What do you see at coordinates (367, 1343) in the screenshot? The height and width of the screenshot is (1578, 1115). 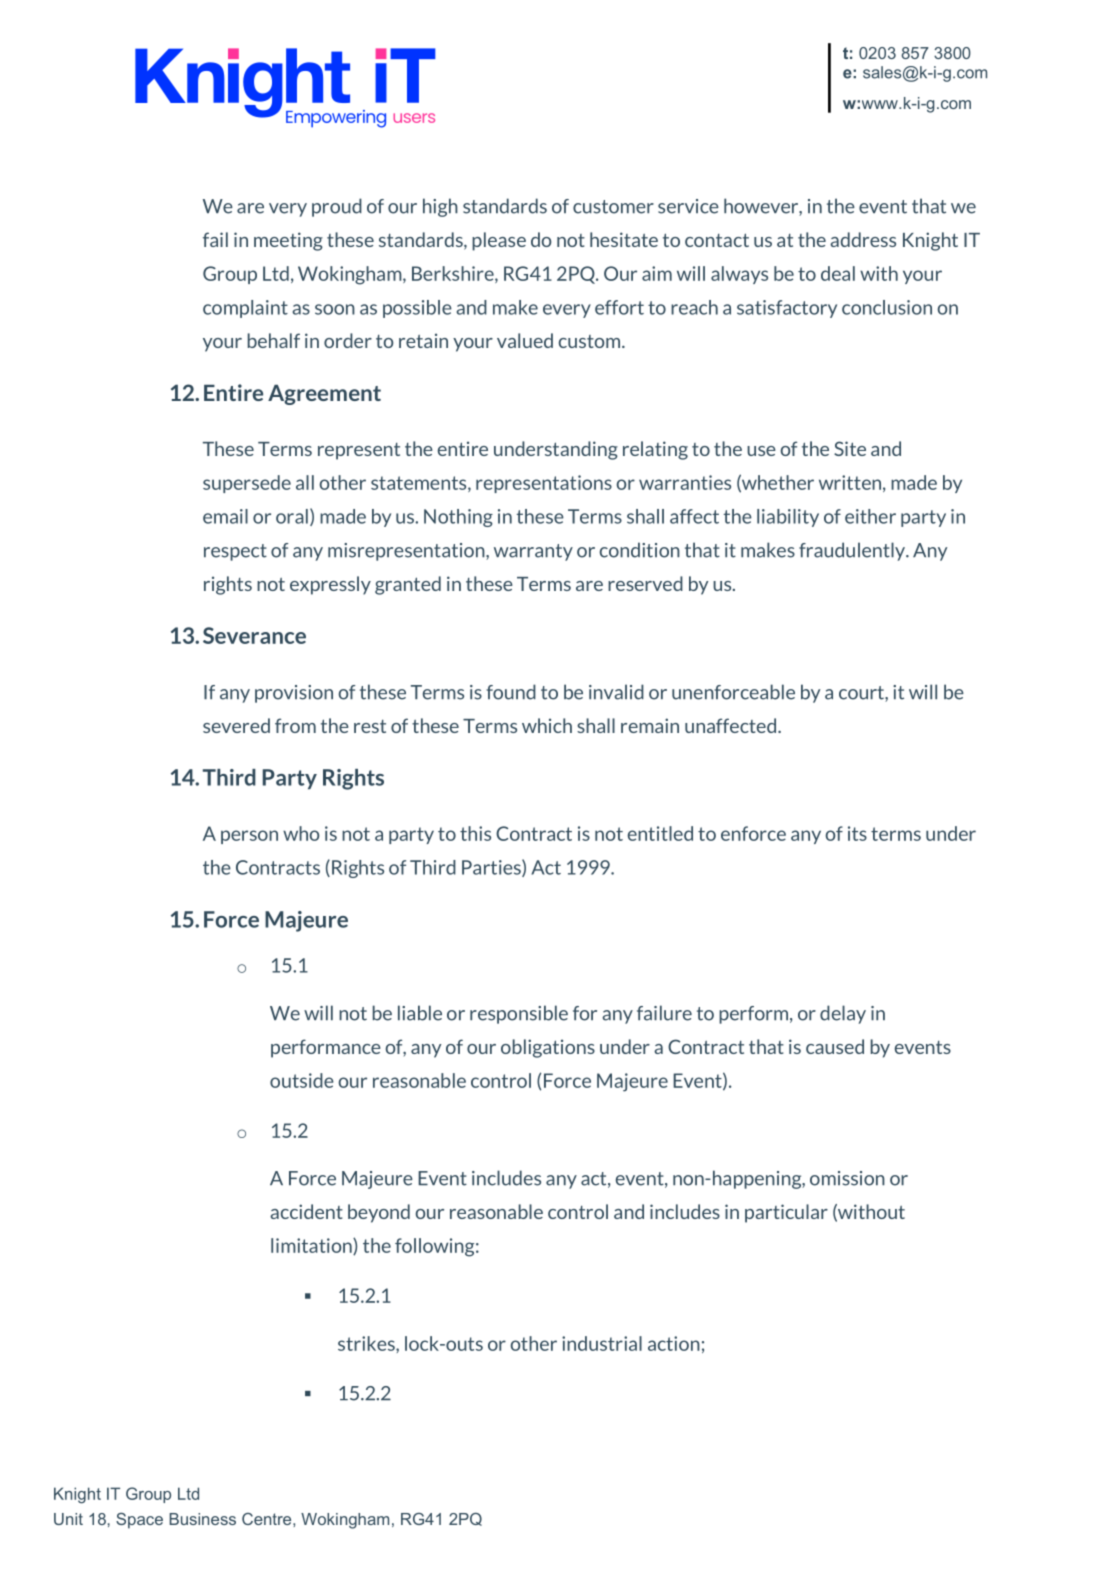 I see `strikes` at bounding box center [367, 1343].
